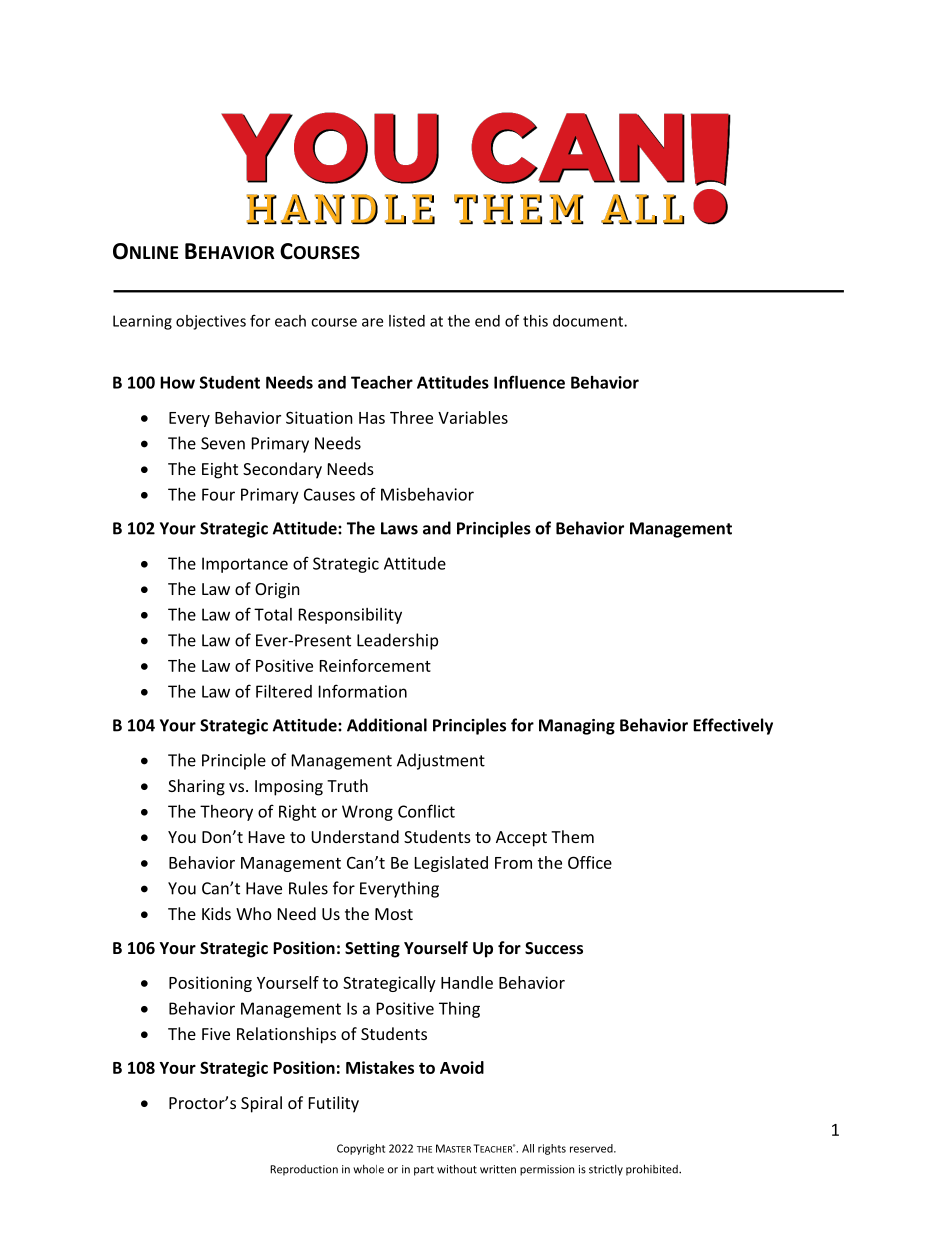 The width and height of the screenshot is (952, 1233). What do you see at coordinates (407, 321) in the screenshot?
I see `listed` at bounding box center [407, 321].
